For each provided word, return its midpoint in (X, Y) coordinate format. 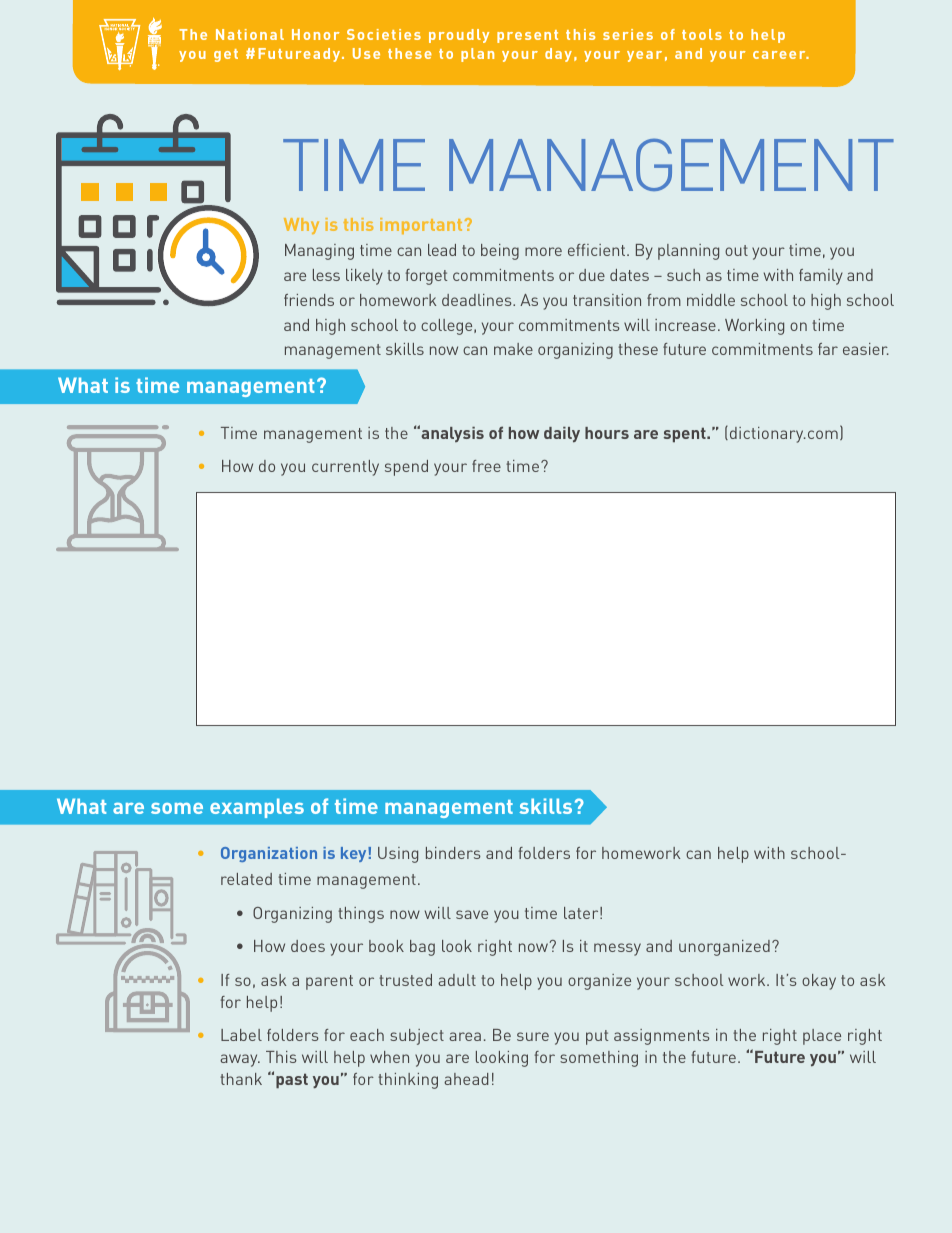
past (292, 1080)
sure (533, 1036)
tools (702, 34)
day (558, 55)
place (822, 1037)
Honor (316, 34)
